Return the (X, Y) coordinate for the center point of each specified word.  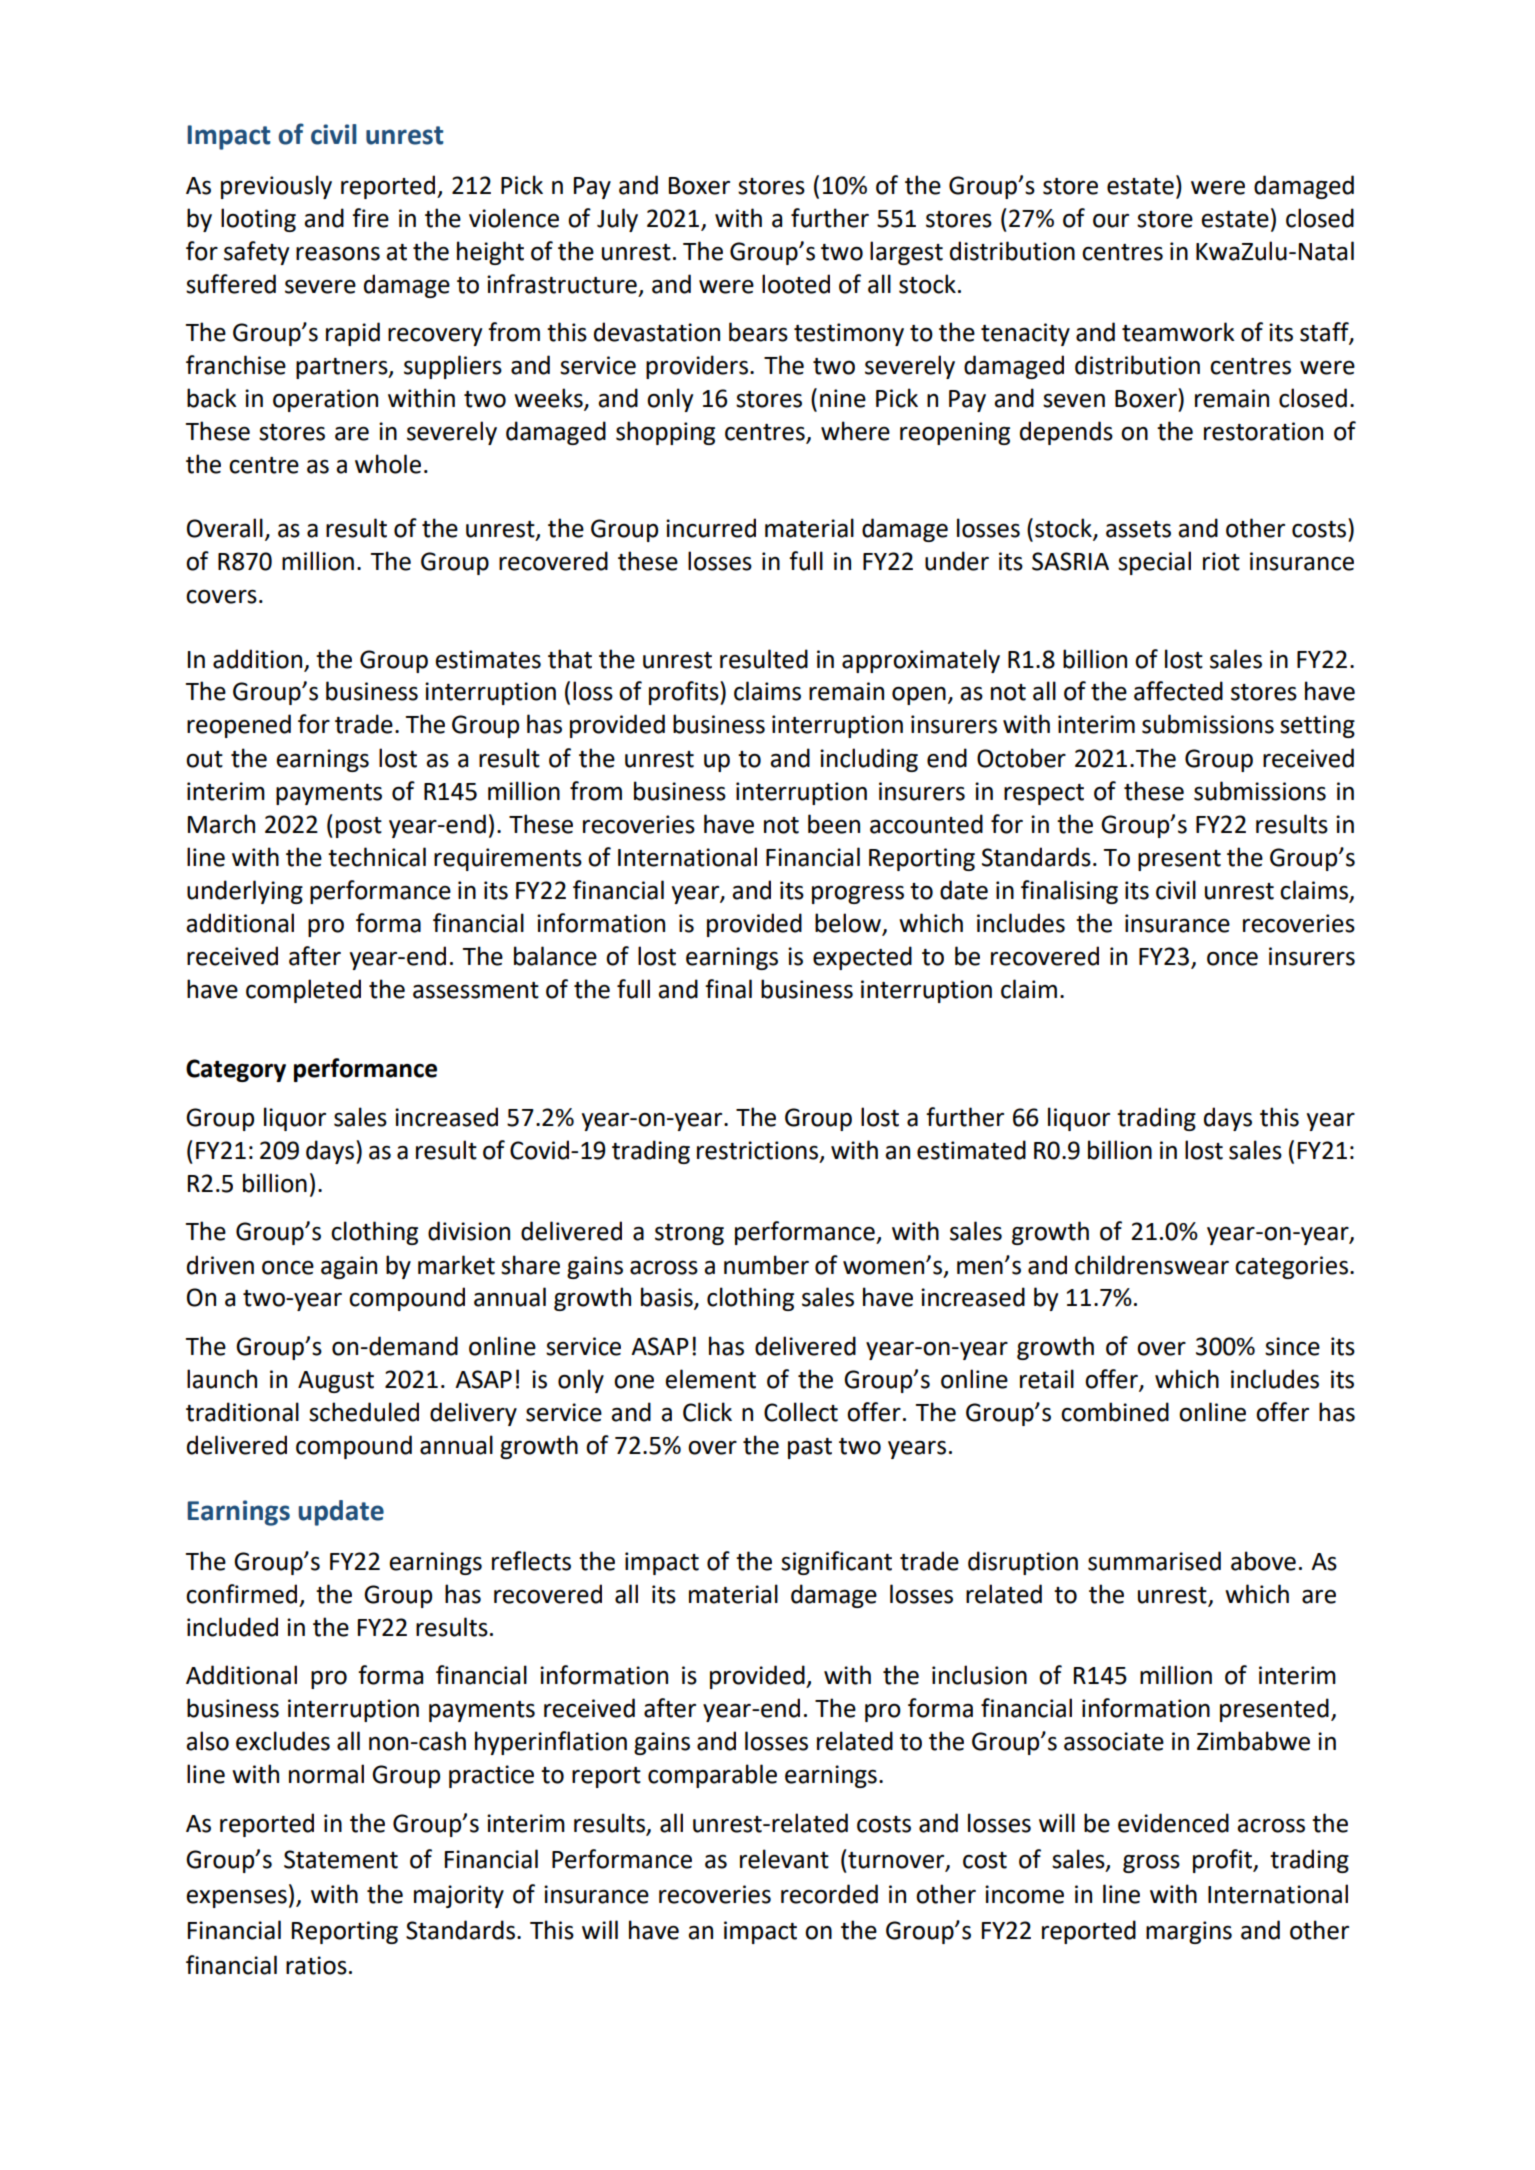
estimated (971, 1150)
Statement (341, 1859)
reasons (338, 253)
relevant (784, 1859)
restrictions (759, 1151)
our (1111, 220)
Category (236, 1070)
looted (796, 284)
